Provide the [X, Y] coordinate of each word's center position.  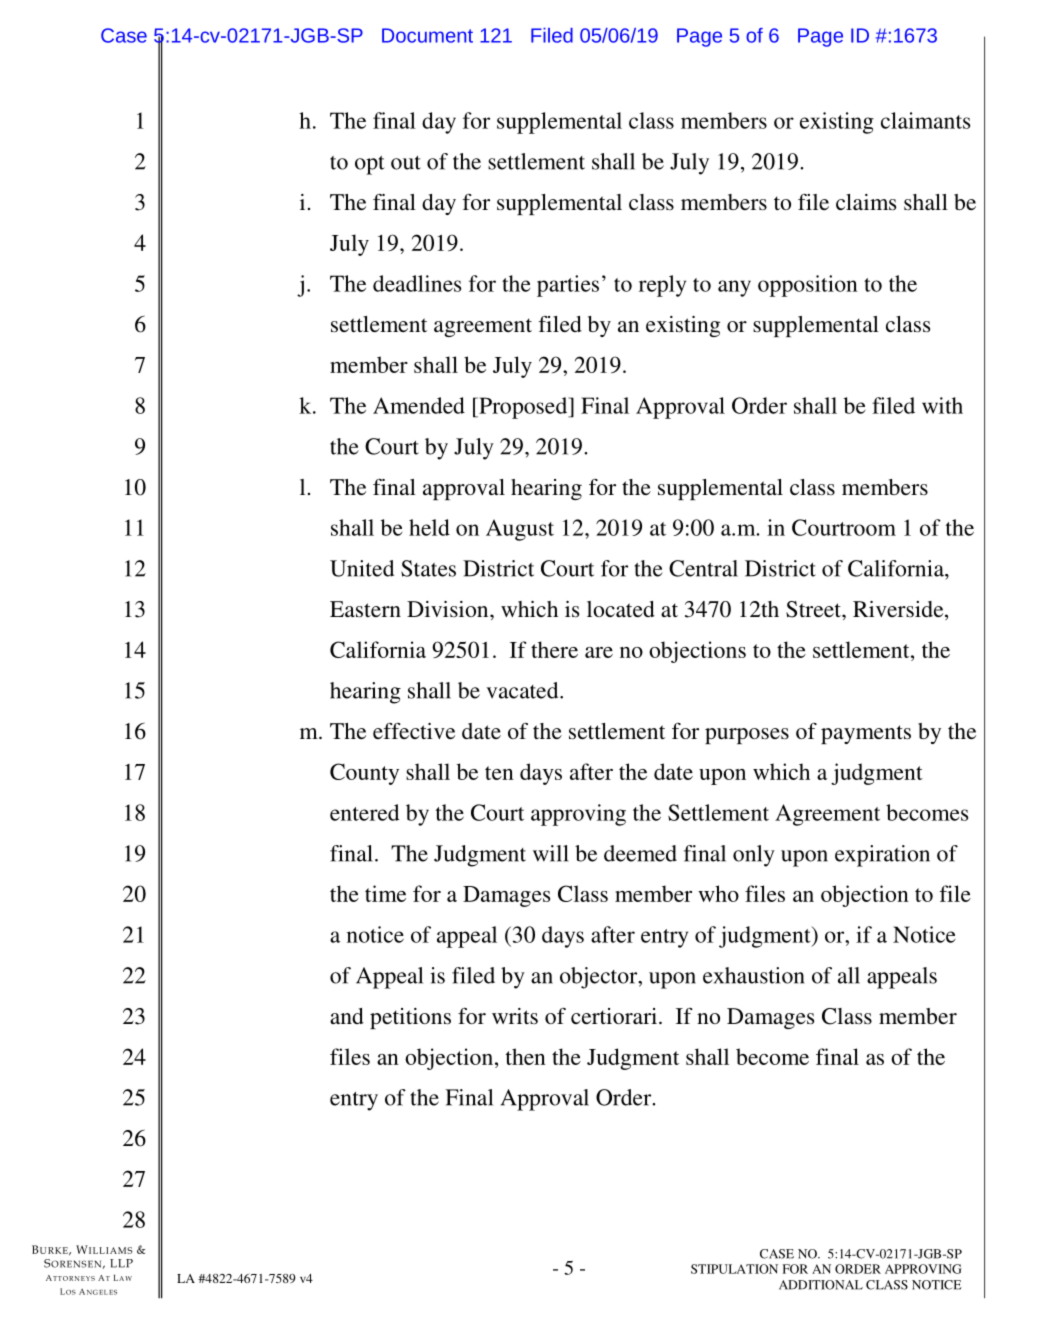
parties [568, 286]
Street [814, 609]
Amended [419, 405]
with [942, 405]
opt [370, 165]
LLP [121, 1263]
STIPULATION [734, 1269]
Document [427, 35]
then [526, 1056]
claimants [925, 120]
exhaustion [754, 975]
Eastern [365, 609]
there [554, 649]
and [347, 1016]
